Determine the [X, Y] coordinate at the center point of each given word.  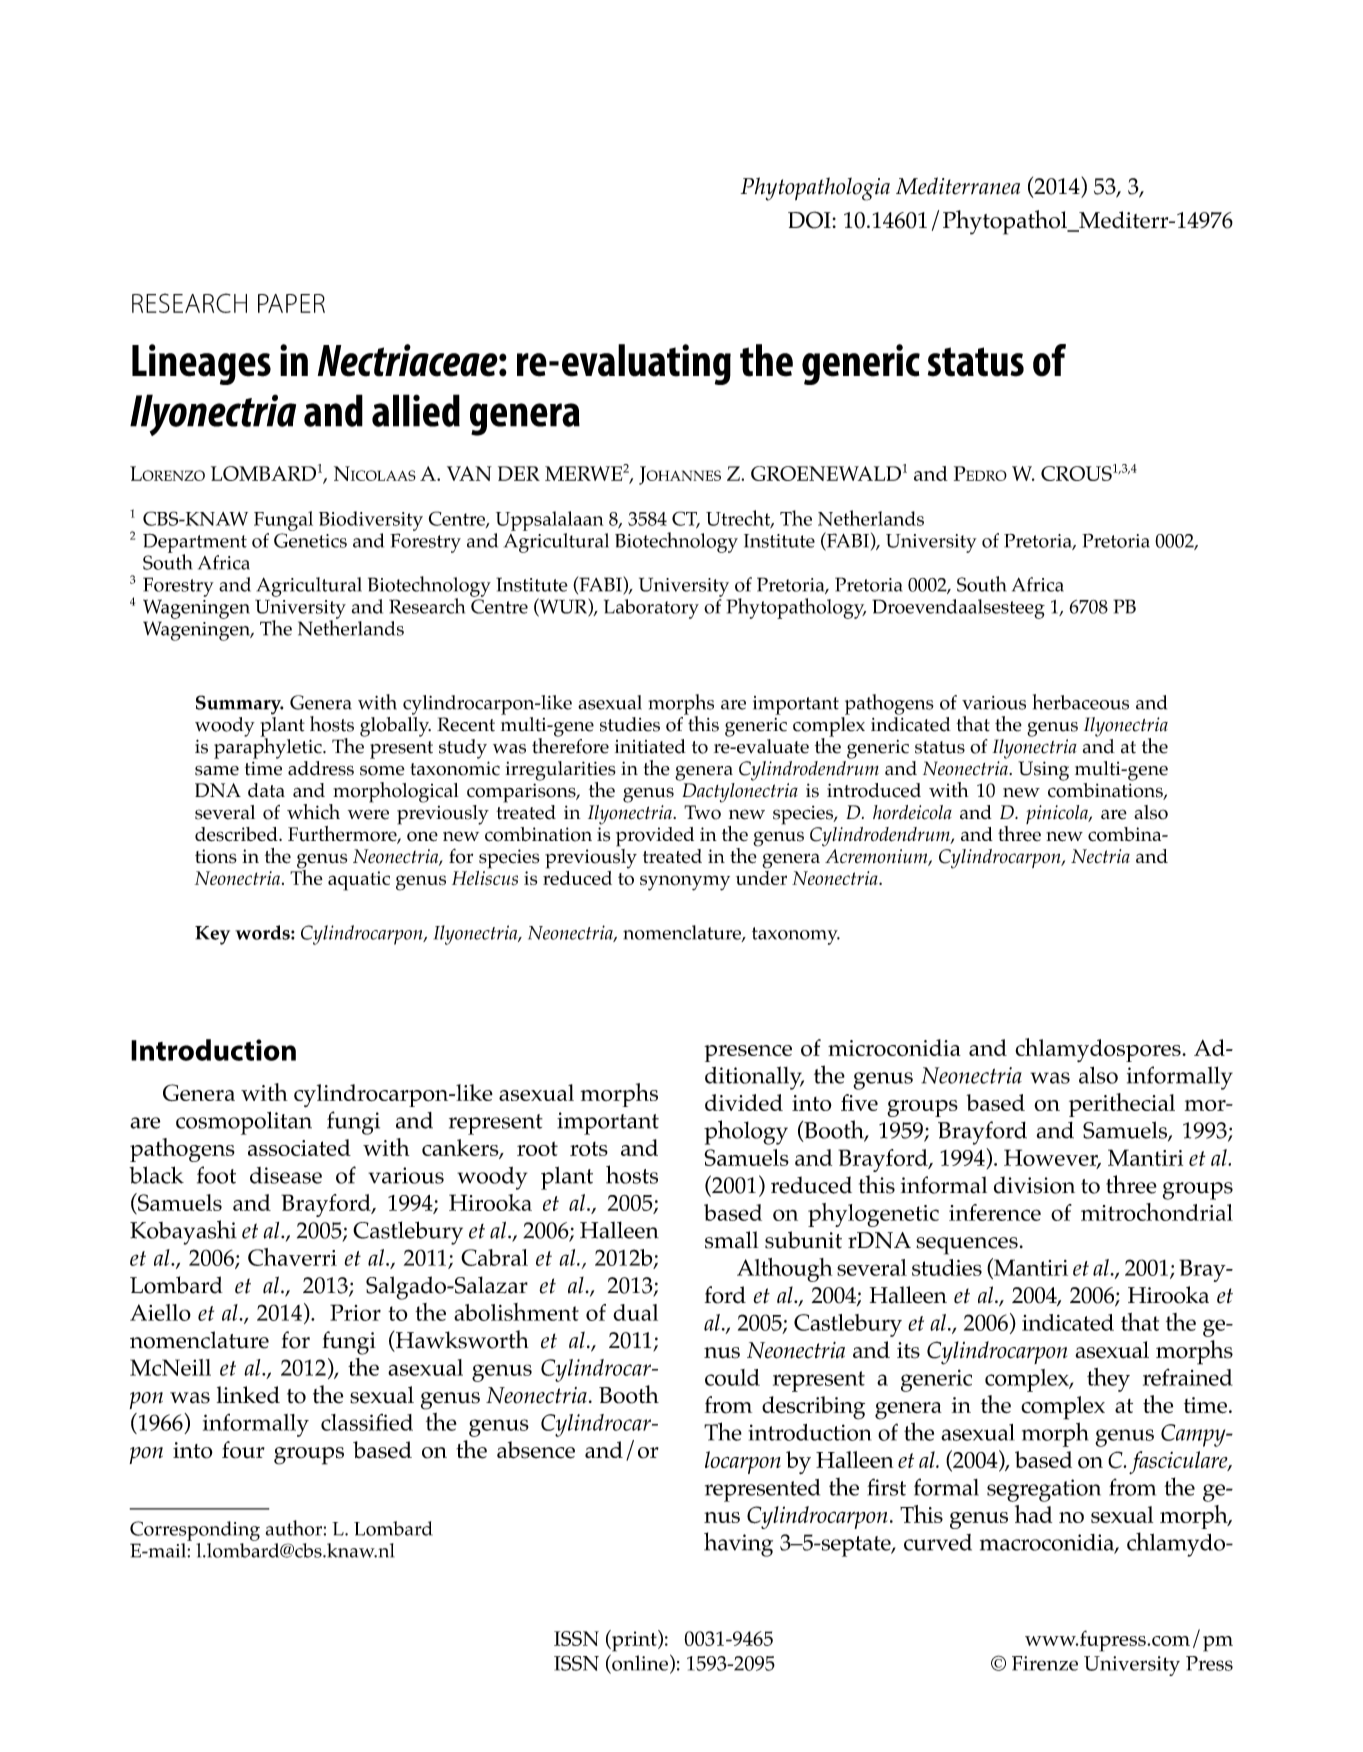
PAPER [291, 303]
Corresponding [195, 1531]
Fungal [283, 521]
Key [212, 935]
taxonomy [796, 936]
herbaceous [1081, 702]
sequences [967, 1246]
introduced [874, 790]
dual [635, 1312]
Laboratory [651, 609]
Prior [355, 1312]
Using [1043, 771]
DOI [809, 220]
